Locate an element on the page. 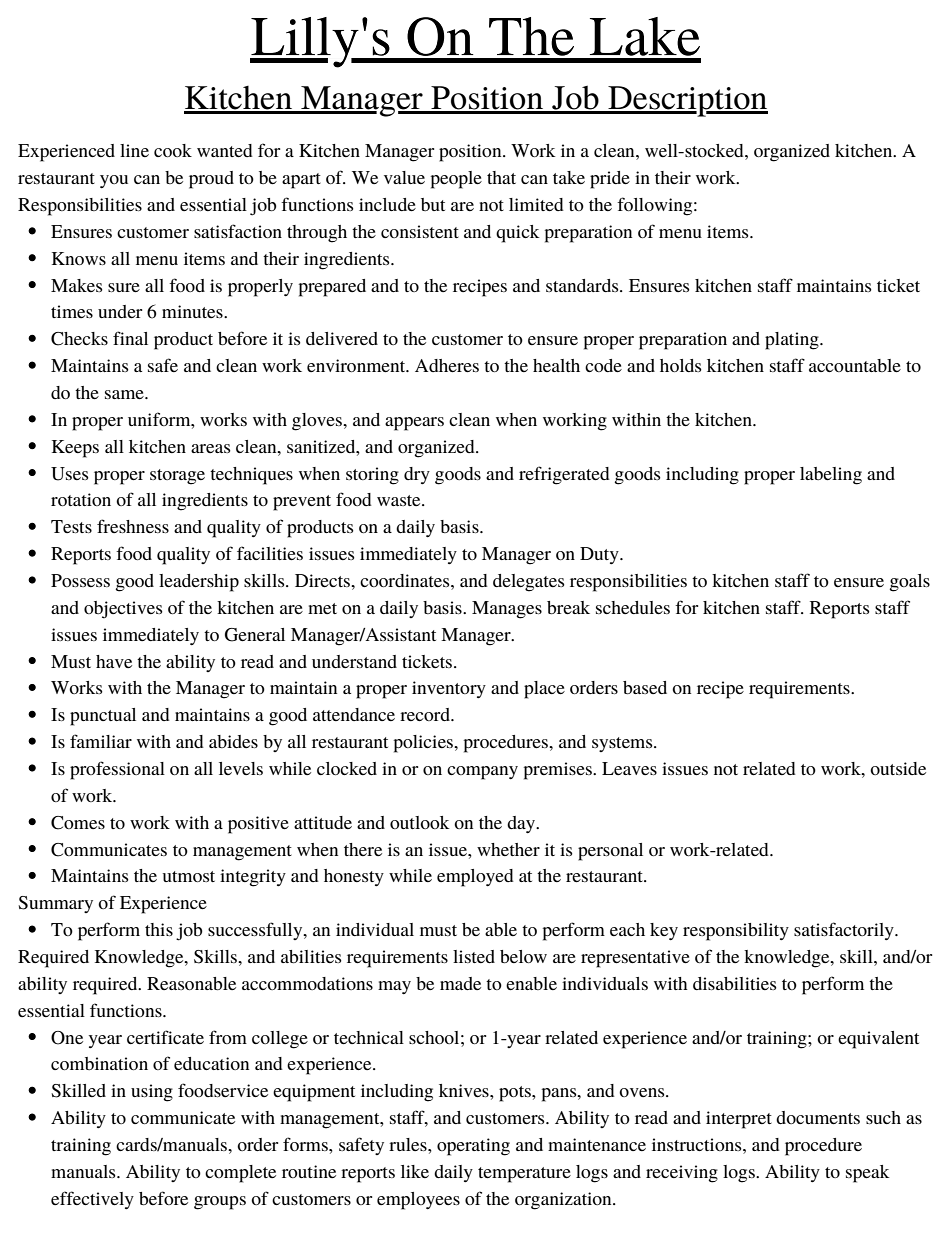  satisfactorily is located at coordinates (845, 931).
